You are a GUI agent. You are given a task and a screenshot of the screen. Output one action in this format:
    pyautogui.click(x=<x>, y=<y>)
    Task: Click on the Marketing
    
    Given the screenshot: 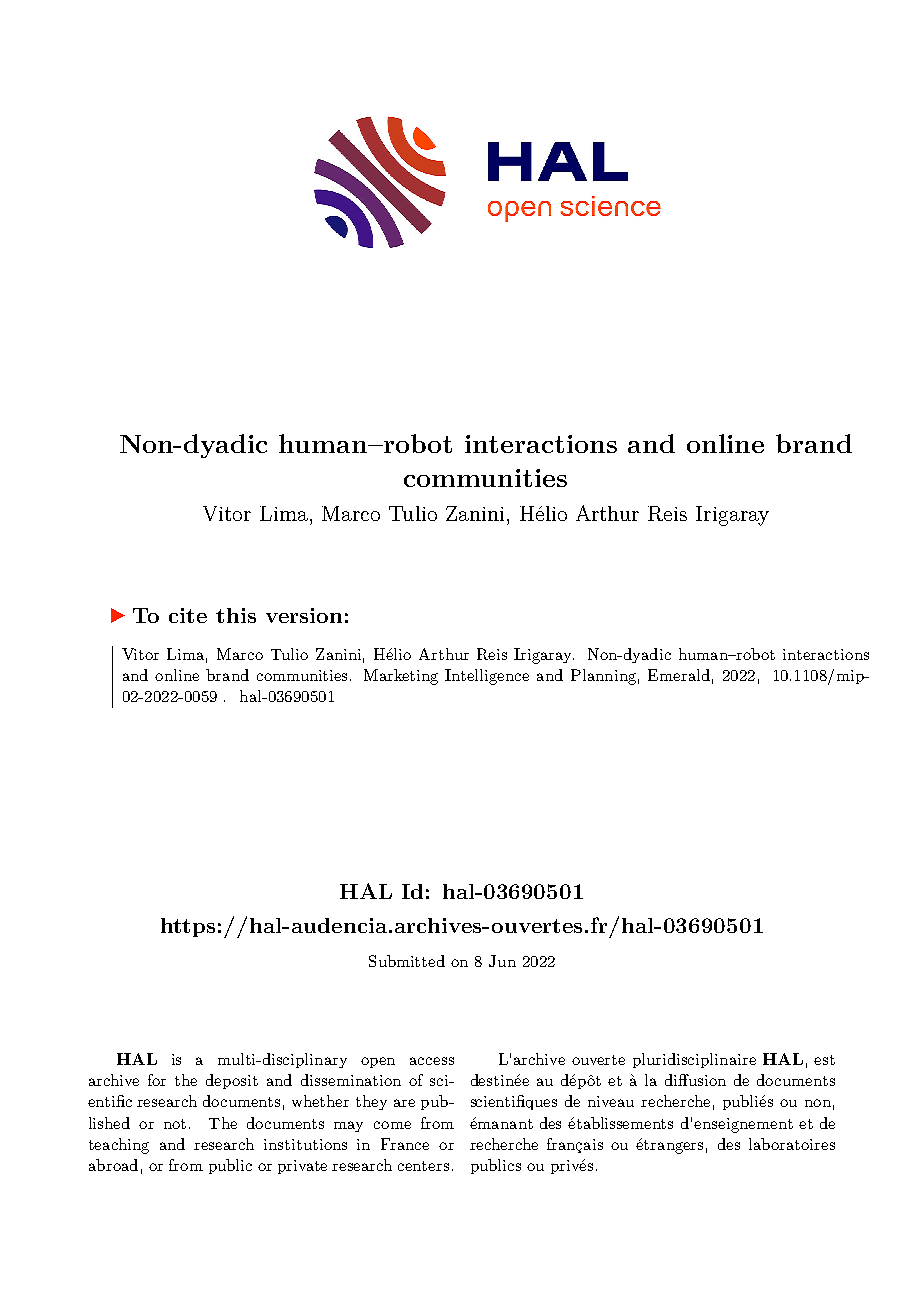 What is the action you would take?
    pyautogui.click(x=401, y=677)
